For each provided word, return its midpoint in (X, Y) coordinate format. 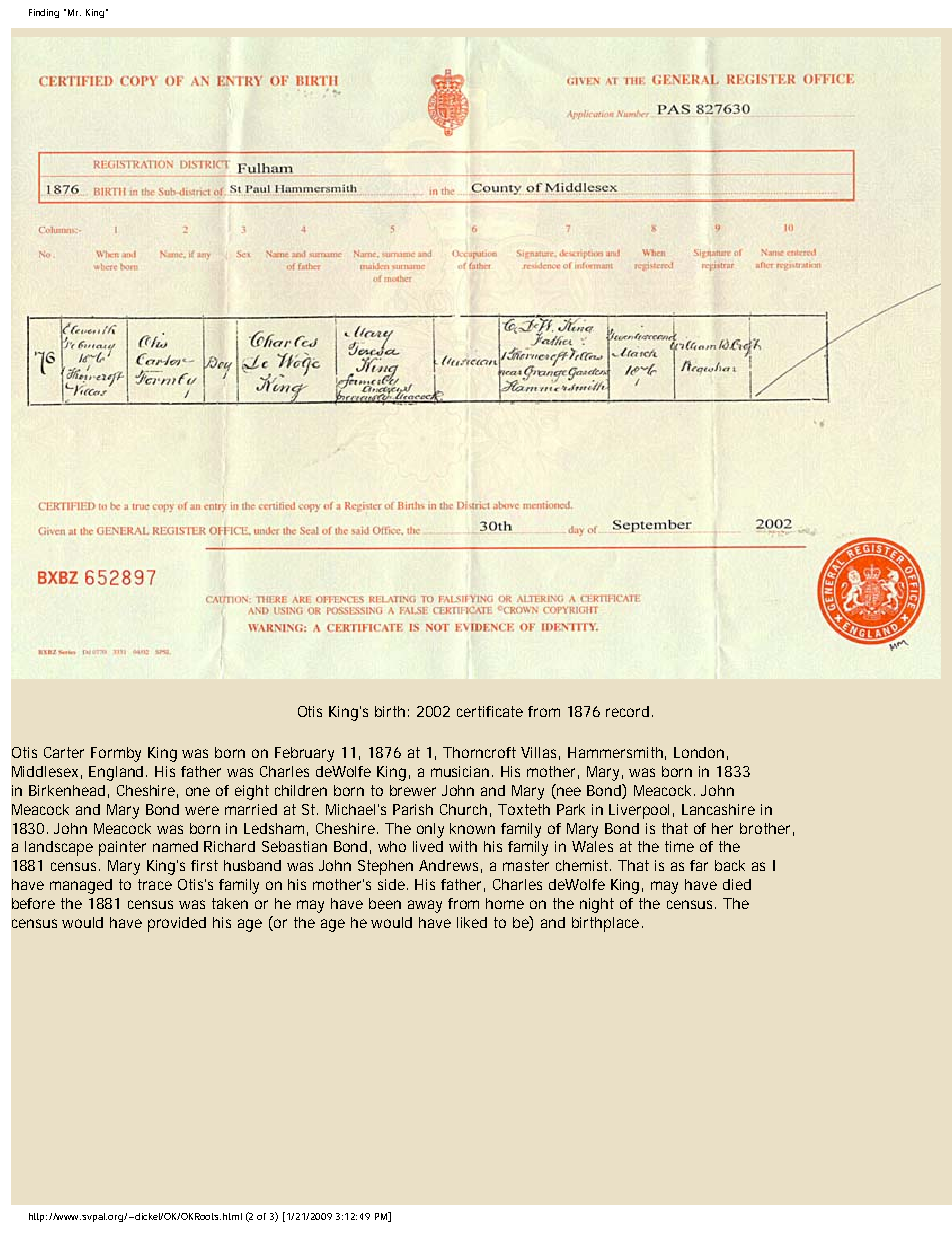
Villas (538, 752)
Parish (413, 809)
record (627, 711)
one (198, 791)
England (116, 773)
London (699, 752)
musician (460, 771)
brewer (413, 790)
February (304, 754)
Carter (64, 752)
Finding (44, 13)
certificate (490, 711)
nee (569, 791)
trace (155, 884)
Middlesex (45, 771)
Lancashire (718, 809)
